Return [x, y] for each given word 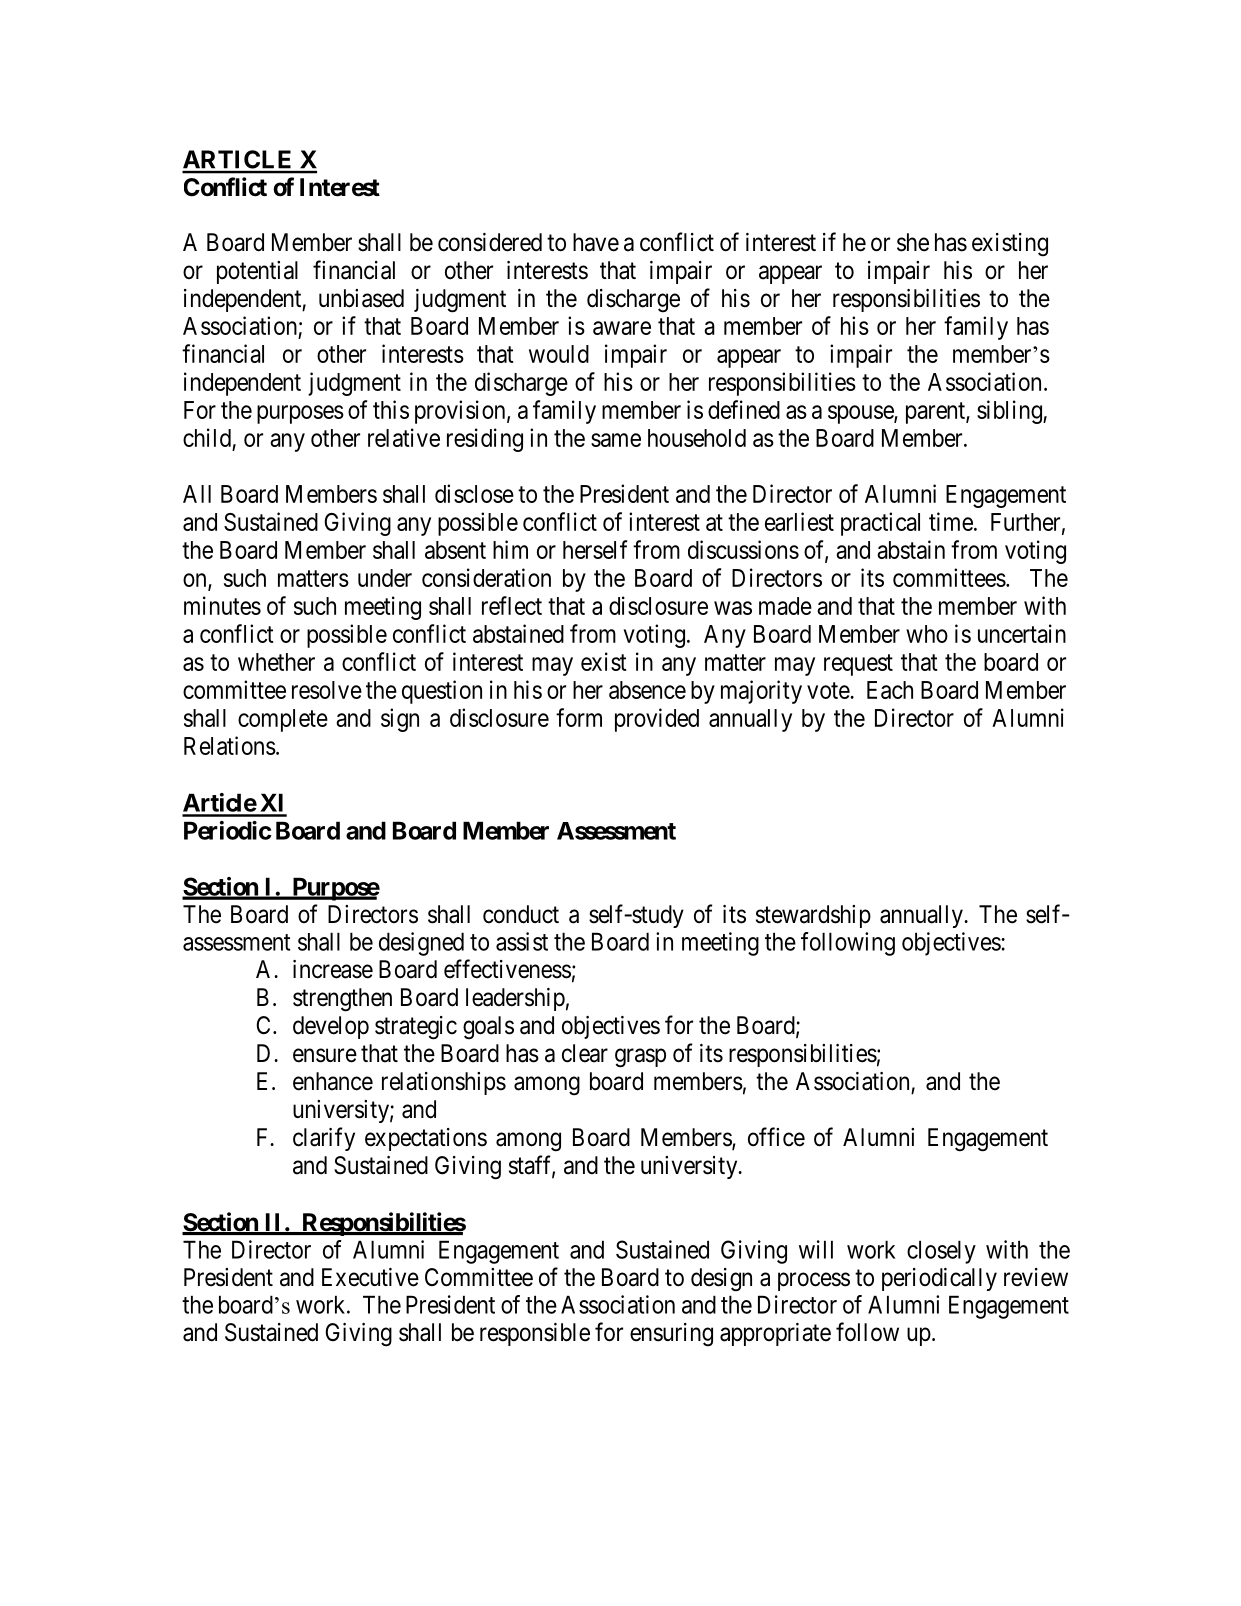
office [776, 1137]
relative [404, 437]
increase [333, 969]
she [913, 242]
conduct [521, 914]
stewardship [813, 916]
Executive [370, 1277]
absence [647, 690]
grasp [640, 1058]
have [596, 242]
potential [257, 272]
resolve [327, 690]
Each [890, 690]
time [951, 521]
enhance [333, 1081]
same [616, 440]
